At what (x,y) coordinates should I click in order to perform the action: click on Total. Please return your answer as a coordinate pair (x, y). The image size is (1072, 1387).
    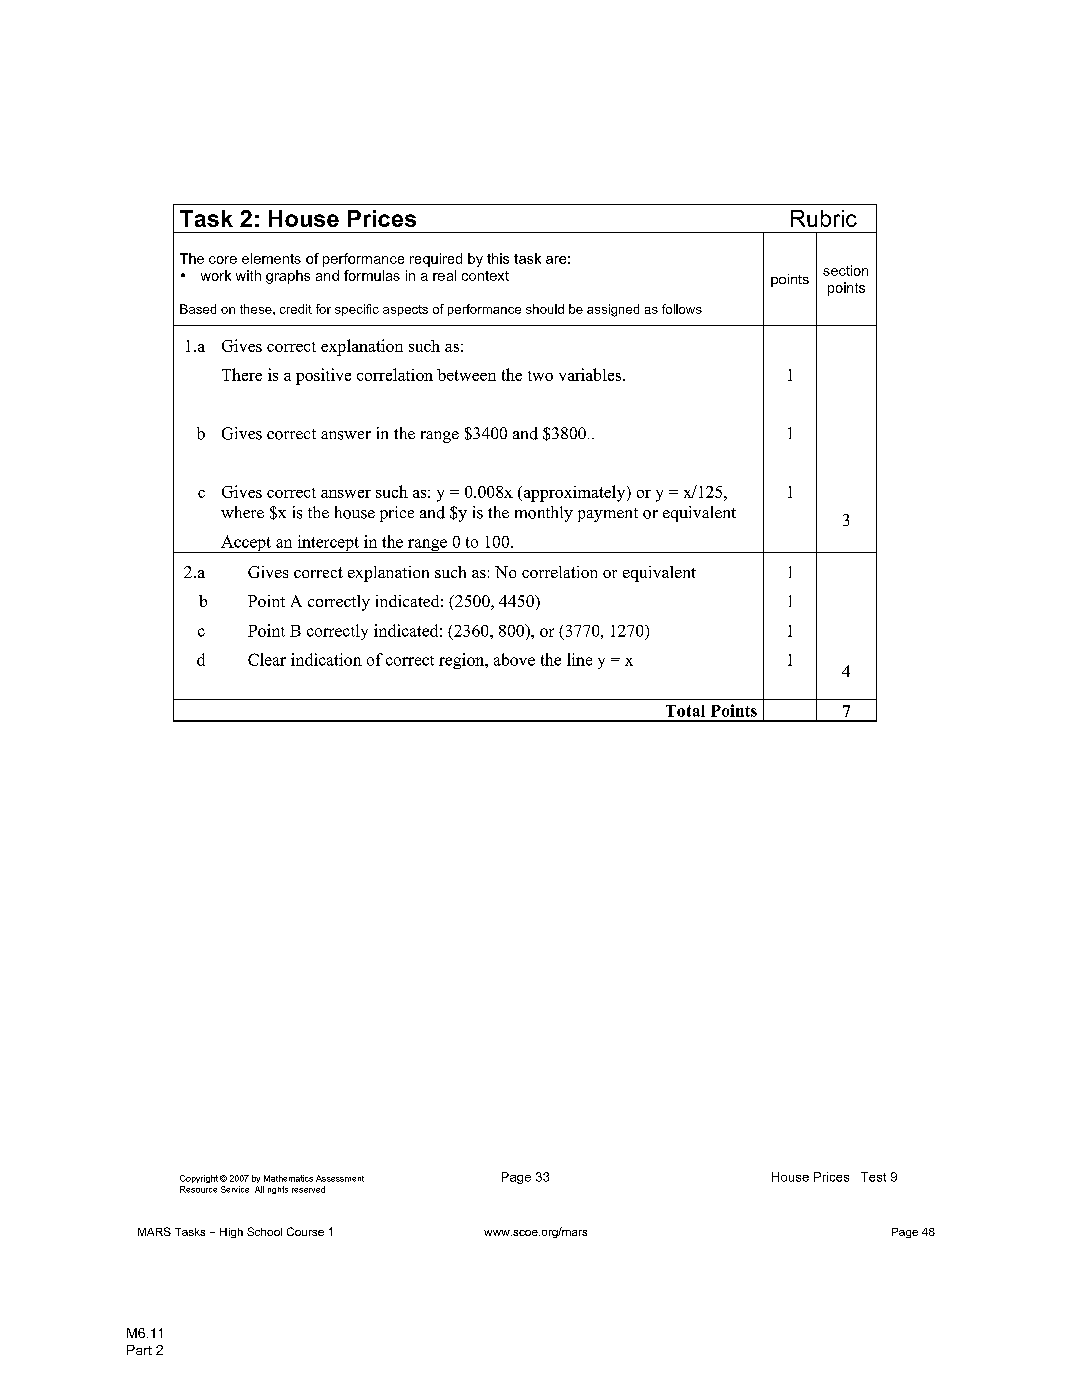
    Looking at the image, I should click on (685, 711).
